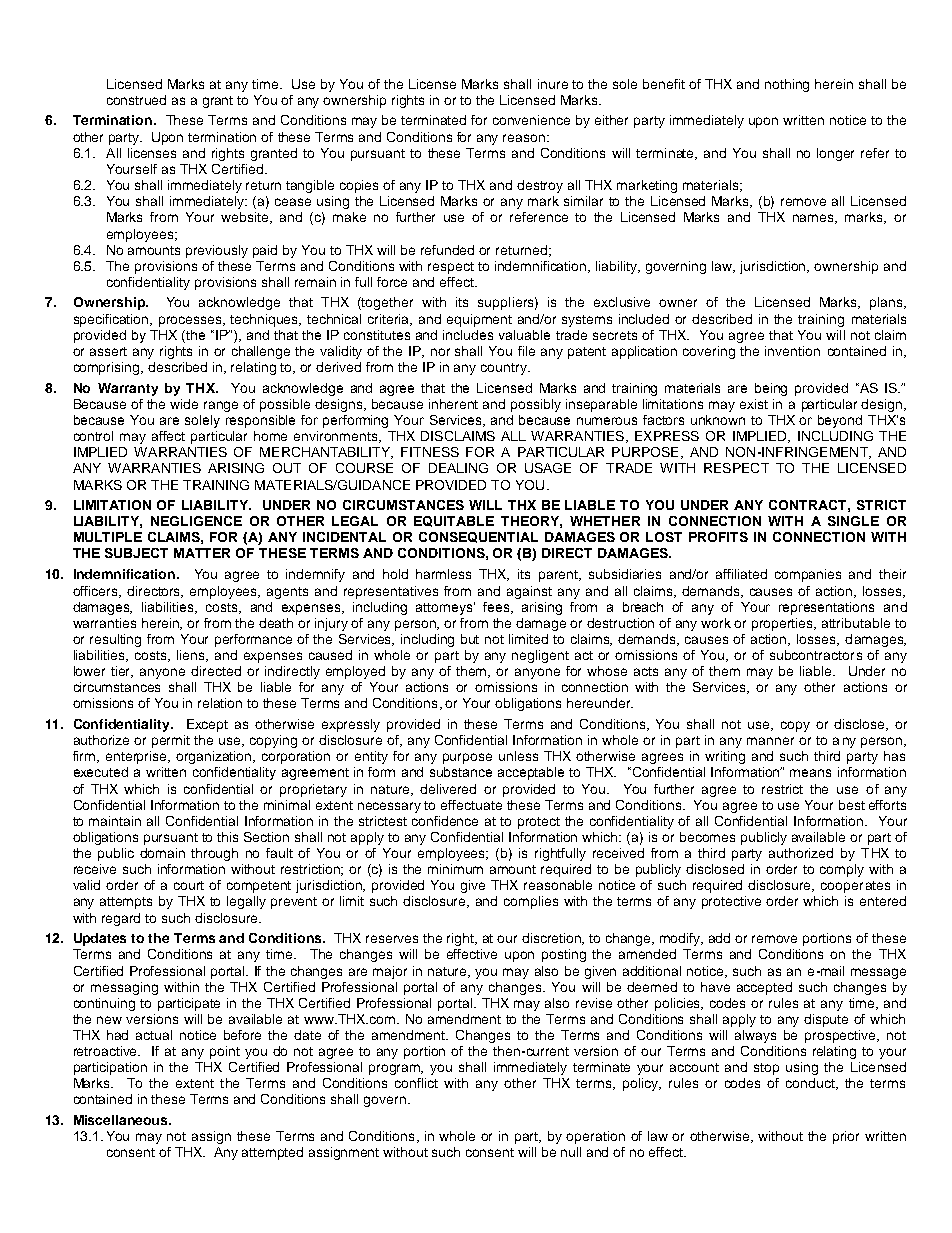 Image resolution: width=952 pixels, height=1233 pixels. I want to click on DEALING, so click(458, 468).
